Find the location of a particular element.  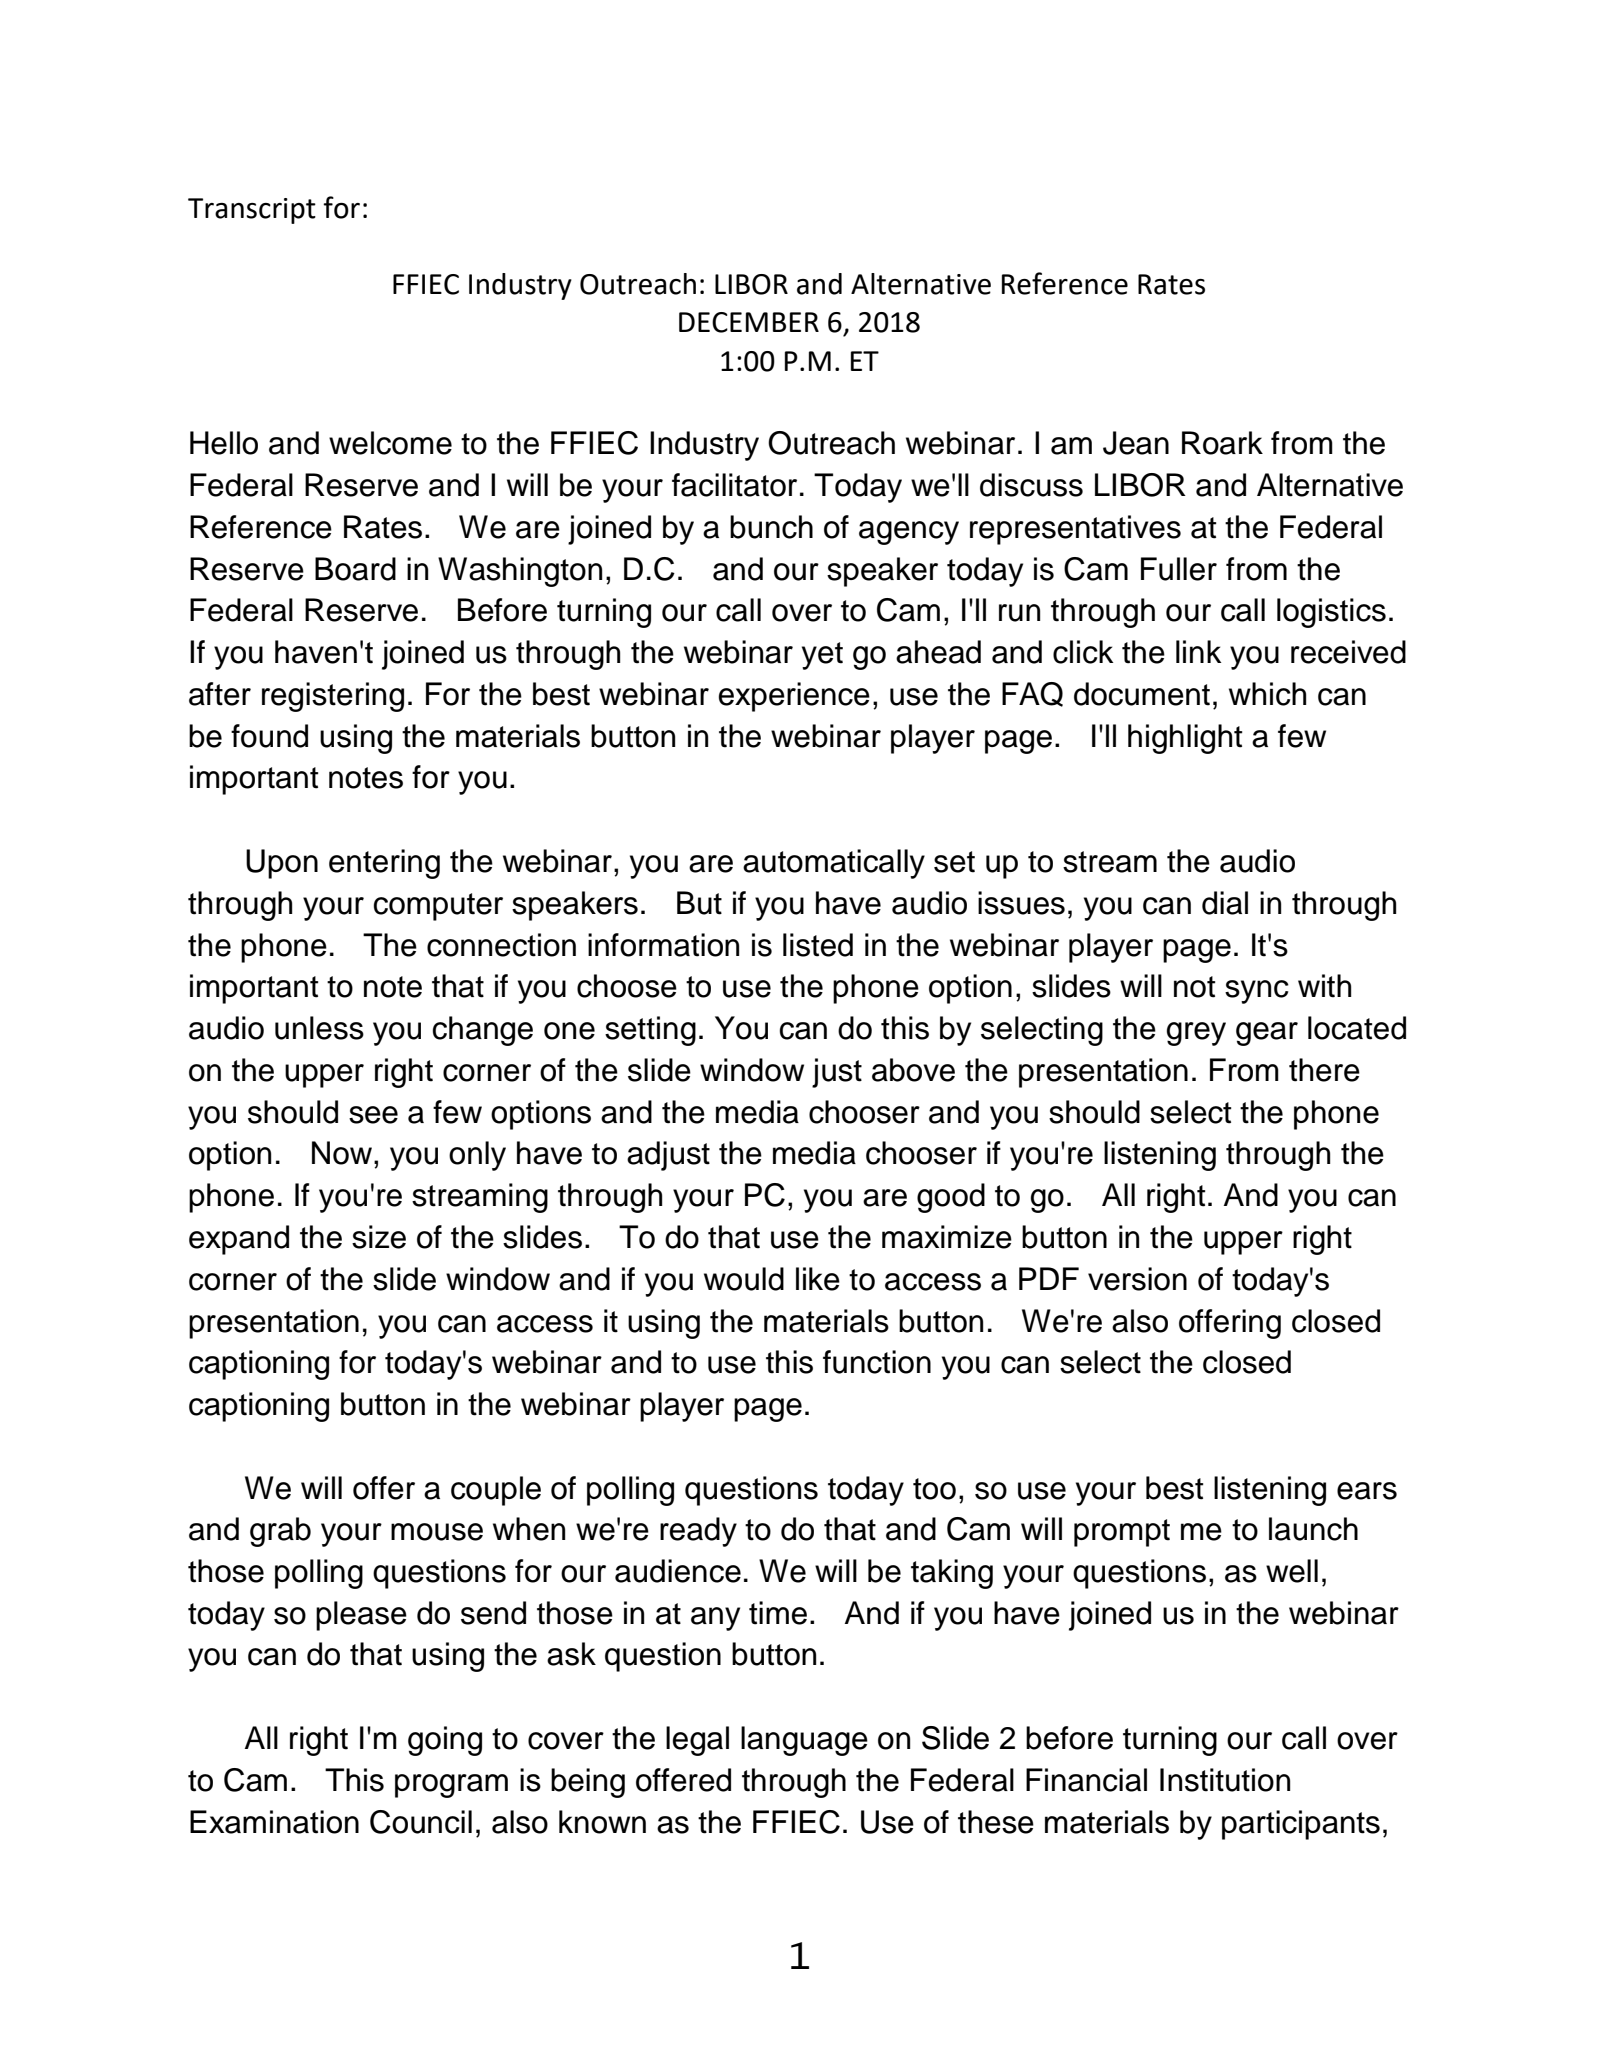

language is located at coordinates (804, 1741).
